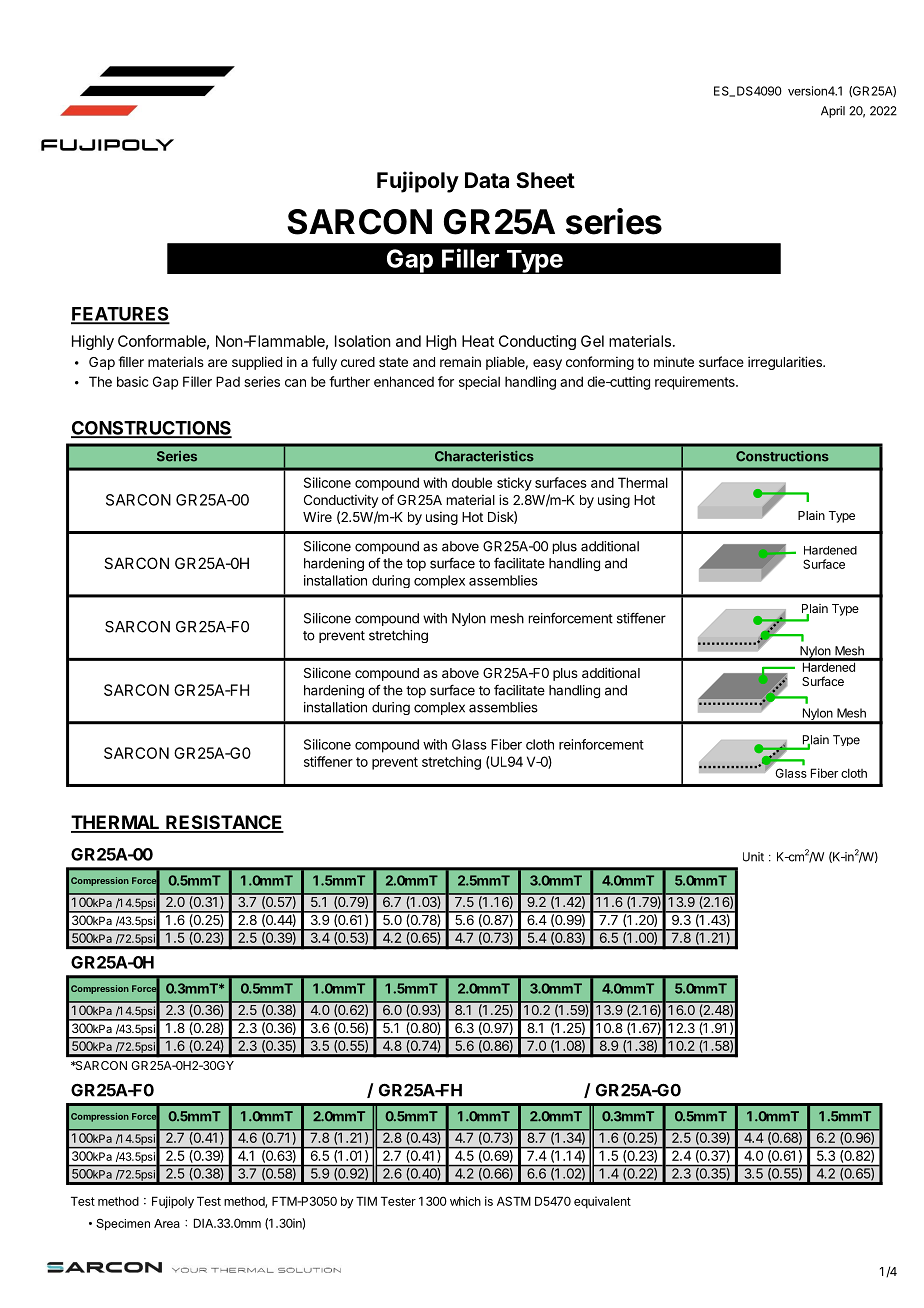 The image size is (924, 1308). I want to click on TIM, so click(366, 1201).
